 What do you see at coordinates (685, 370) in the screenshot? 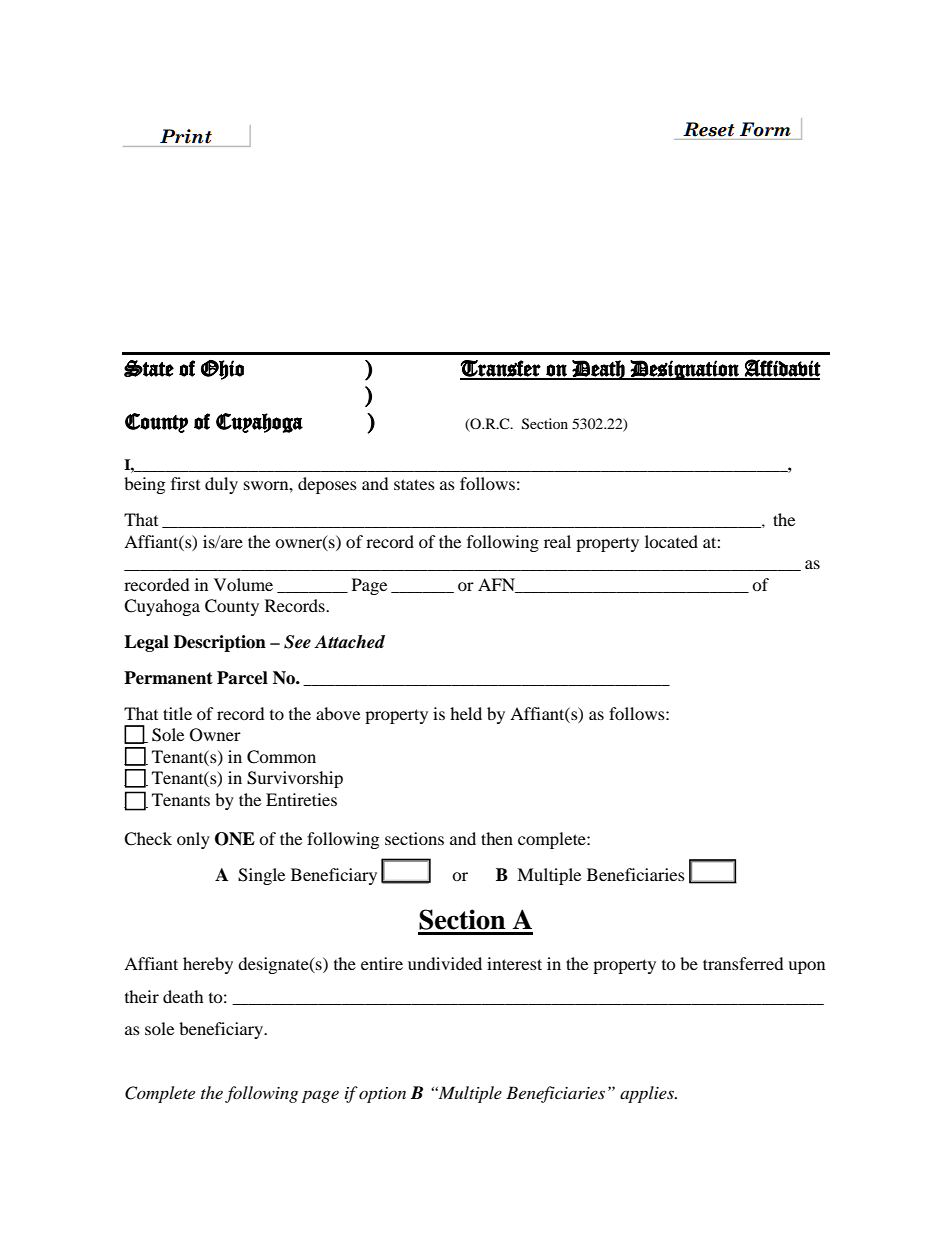
I see `Designation` at bounding box center [685, 370].
